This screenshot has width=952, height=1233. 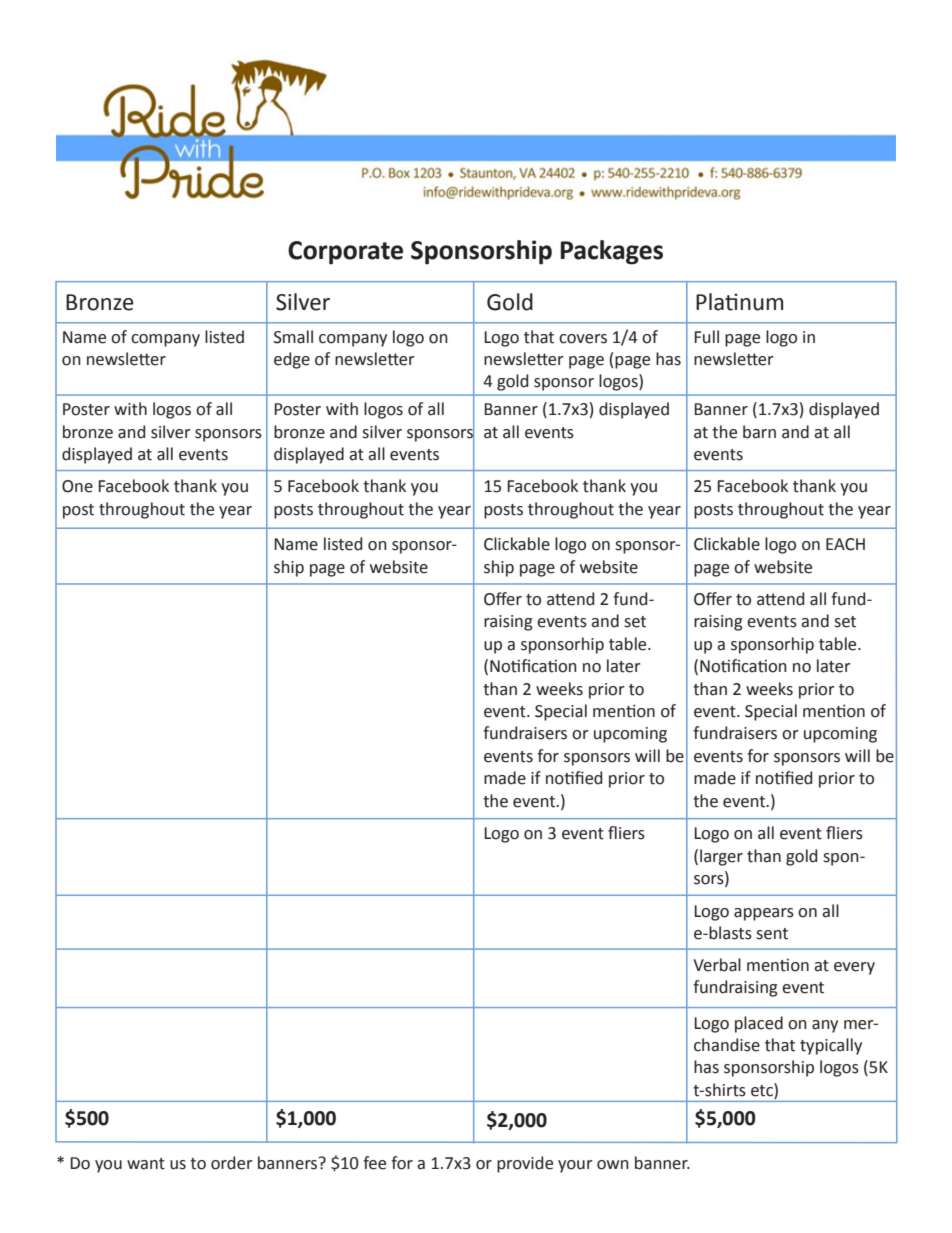 What do you see at coordinates (764, 914) in the screenshot?
I see `appears` at bounding box center [764, 914].
